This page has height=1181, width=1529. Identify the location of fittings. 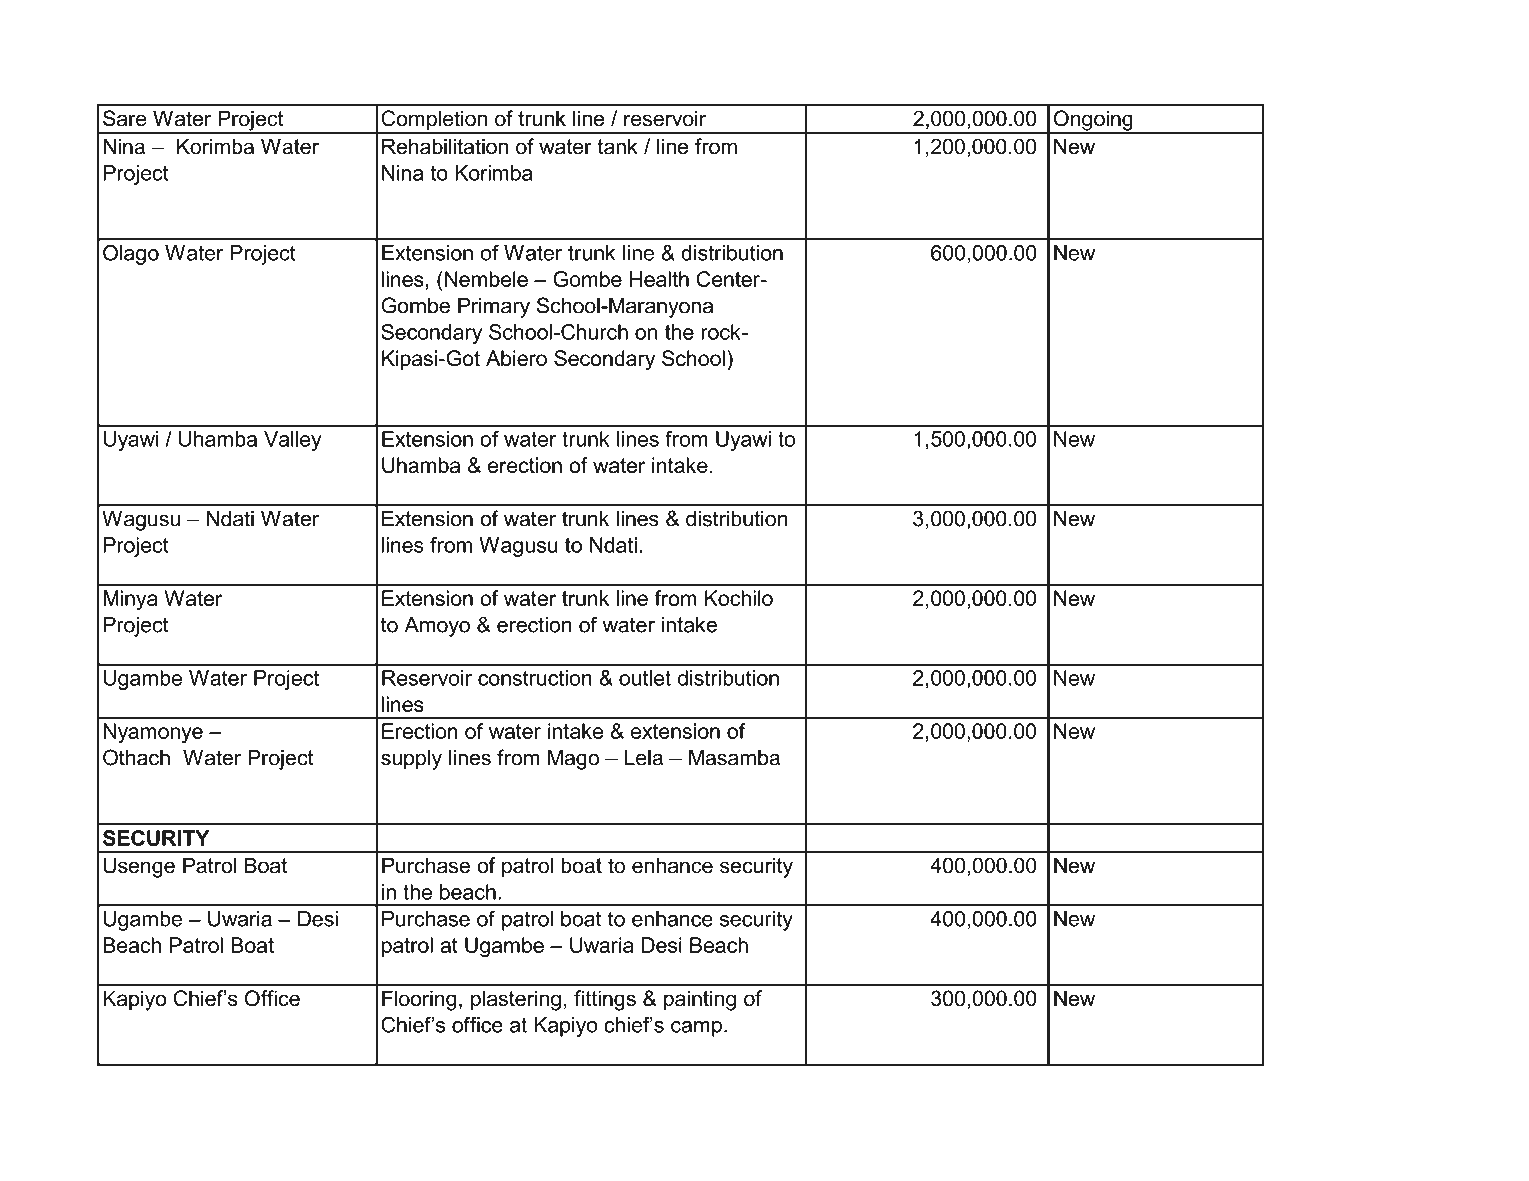
(605, 1000).
